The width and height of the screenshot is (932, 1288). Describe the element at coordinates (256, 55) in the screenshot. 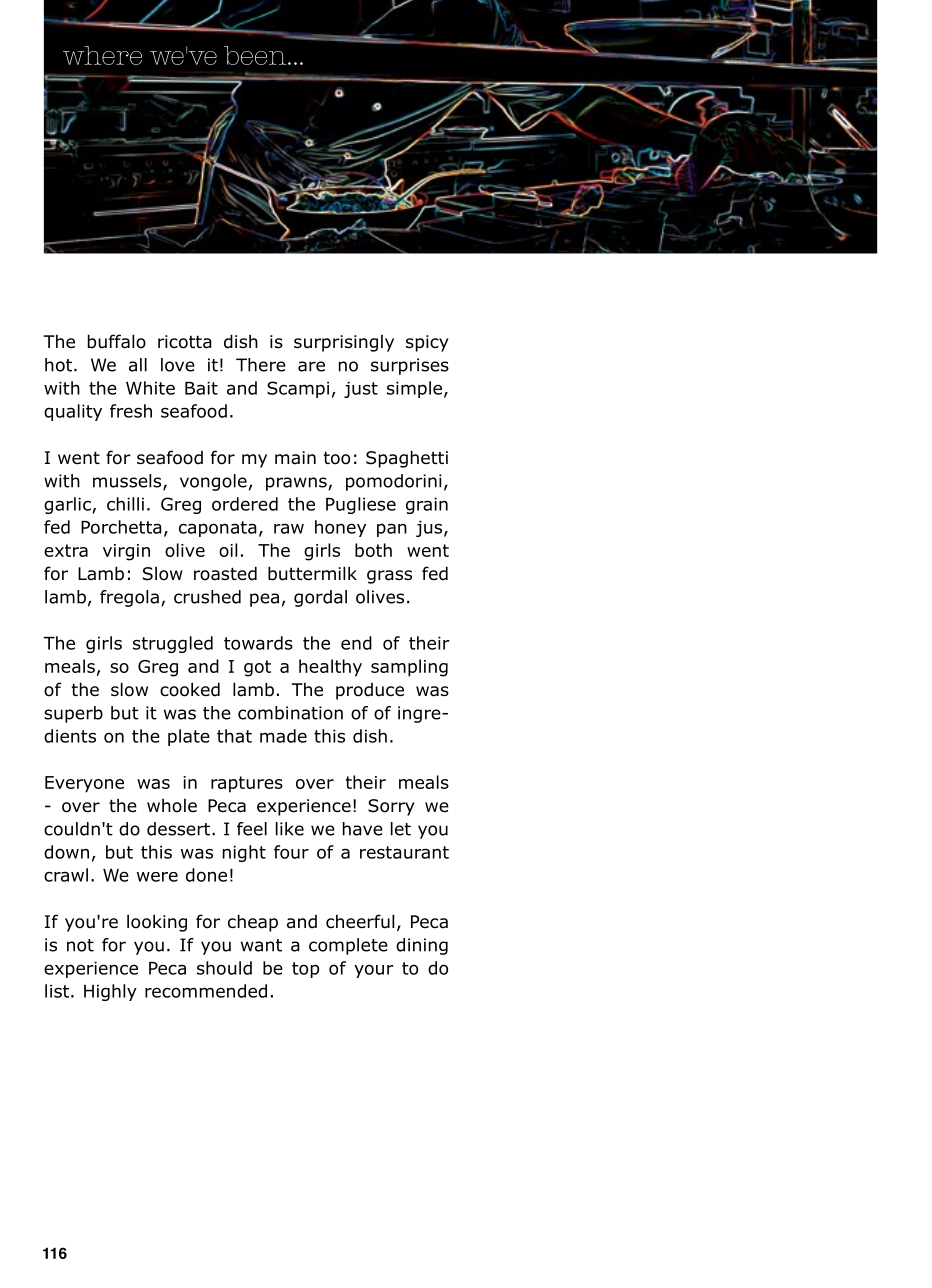

I see `been` at that location.
